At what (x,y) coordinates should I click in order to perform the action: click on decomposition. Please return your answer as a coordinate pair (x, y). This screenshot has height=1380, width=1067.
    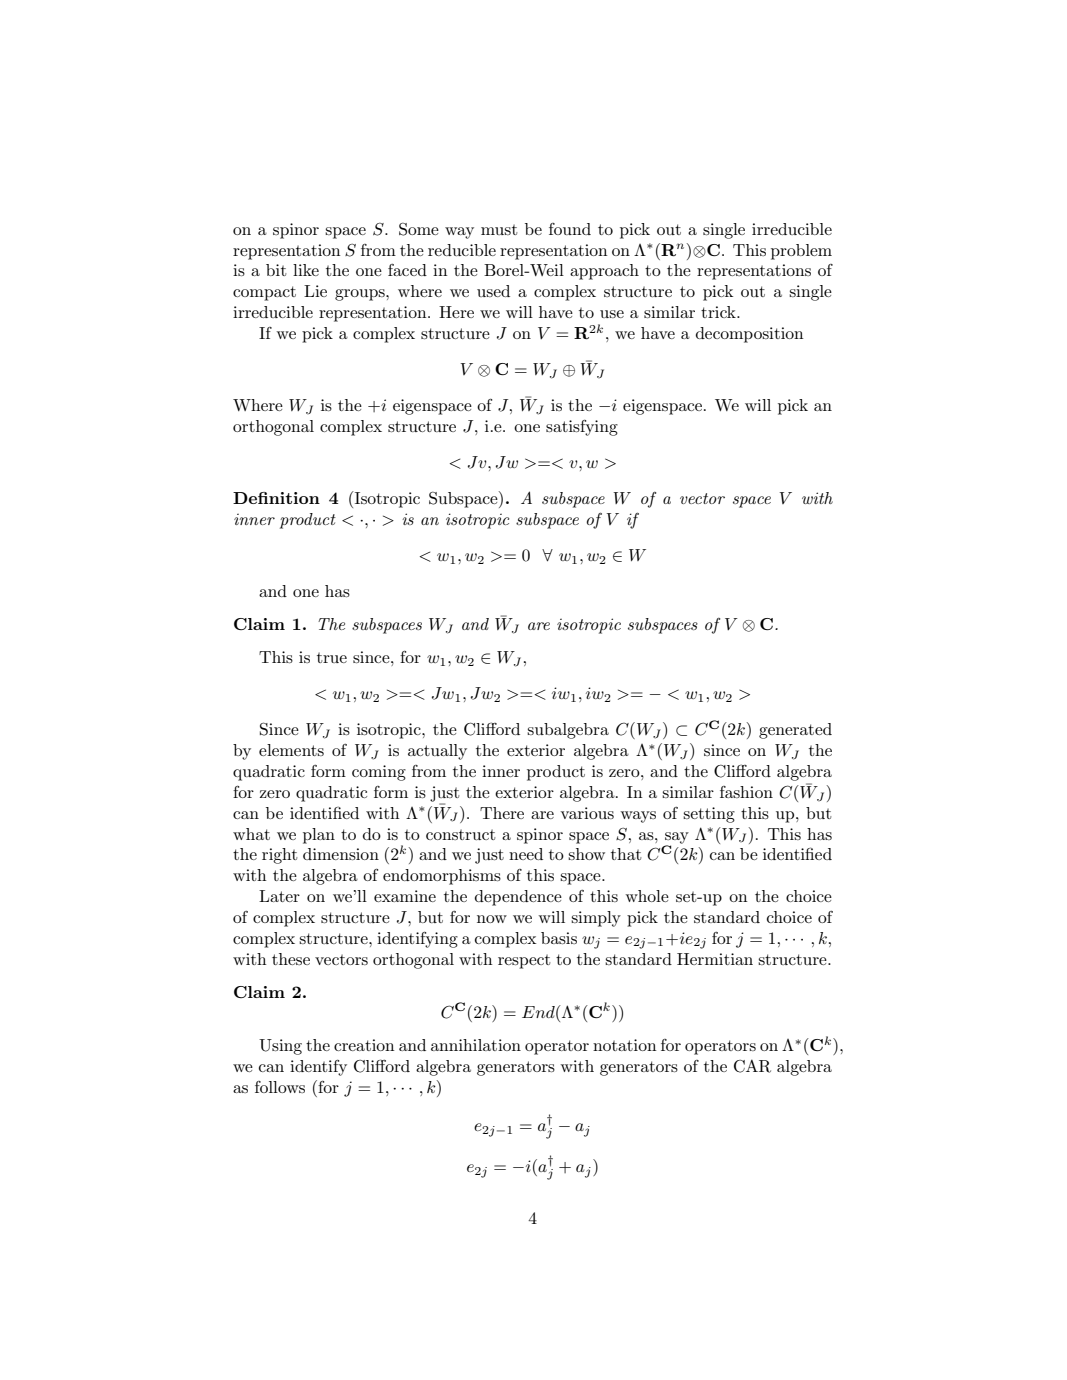
    Looking at the image, I should click on (750, 335).
